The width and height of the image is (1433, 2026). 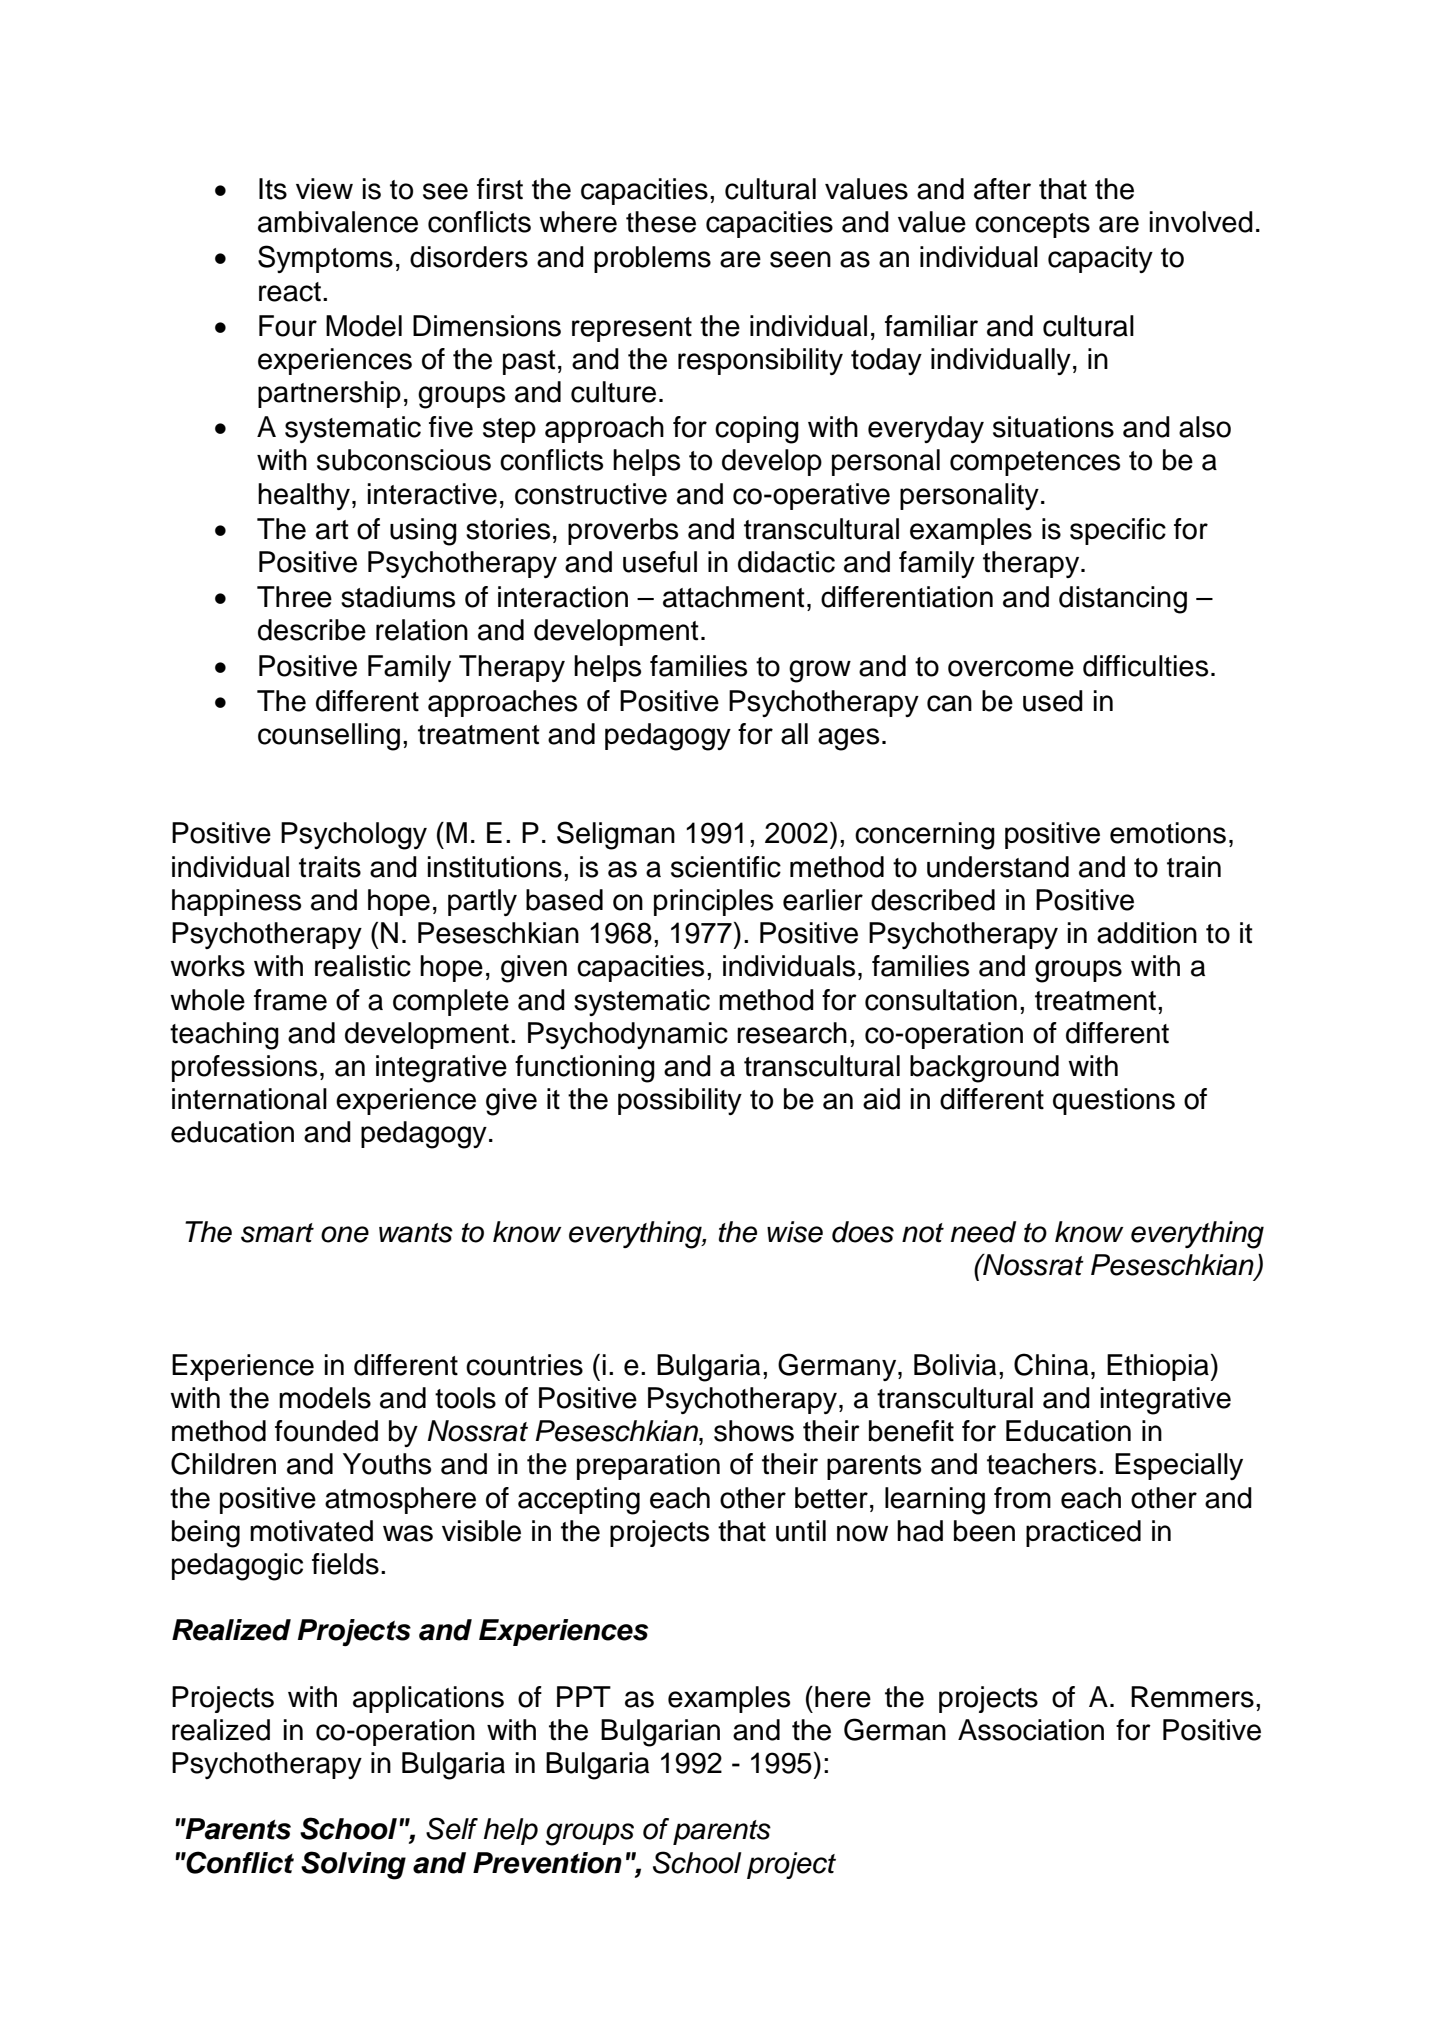 What do you see at coordinates (345, 1234) in the image?
I see `one` at bounding box center [345, 1234].
